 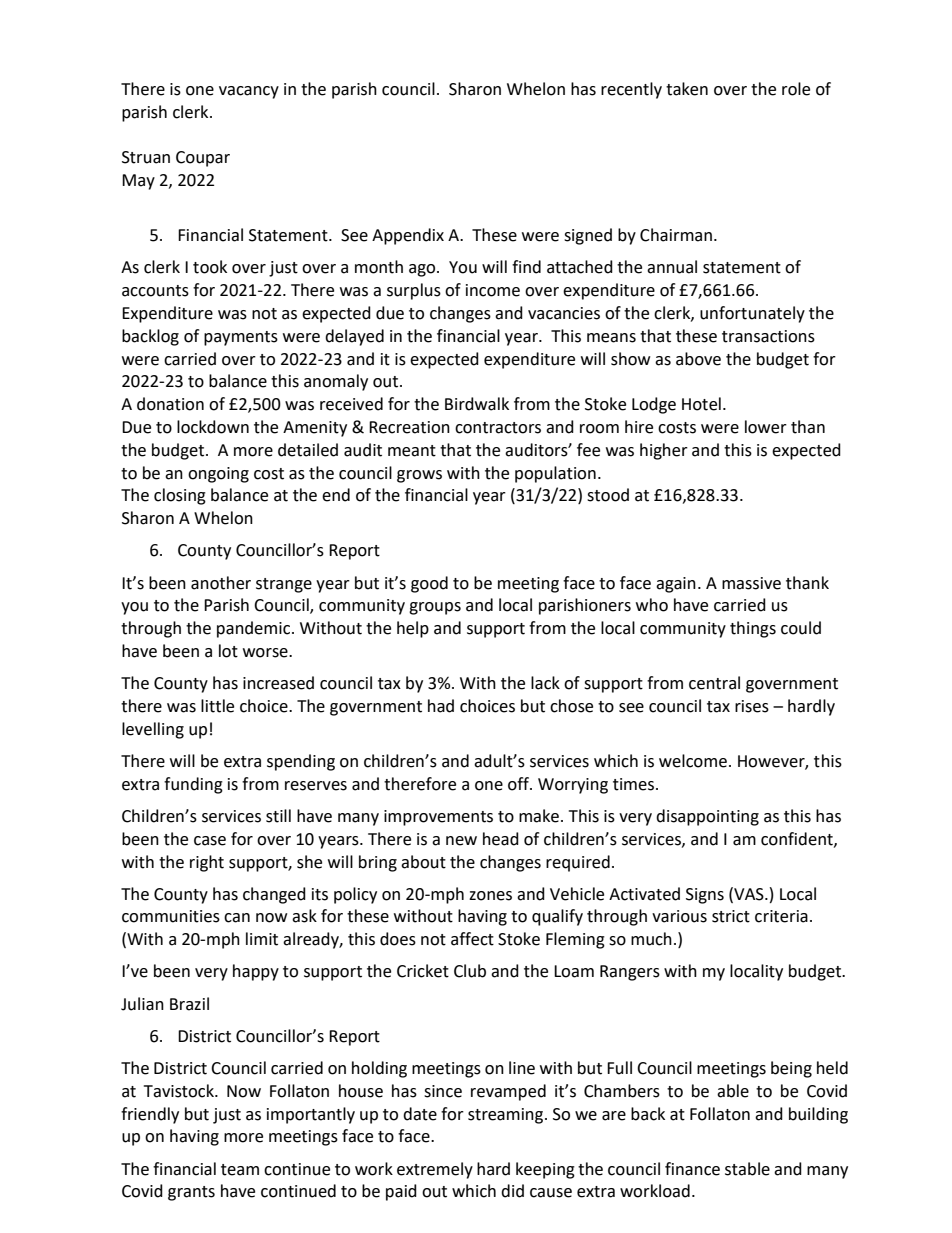 What do you see at coordinates (241, 338) in the document?
I see `payments` at bounding box center [241, 338].
